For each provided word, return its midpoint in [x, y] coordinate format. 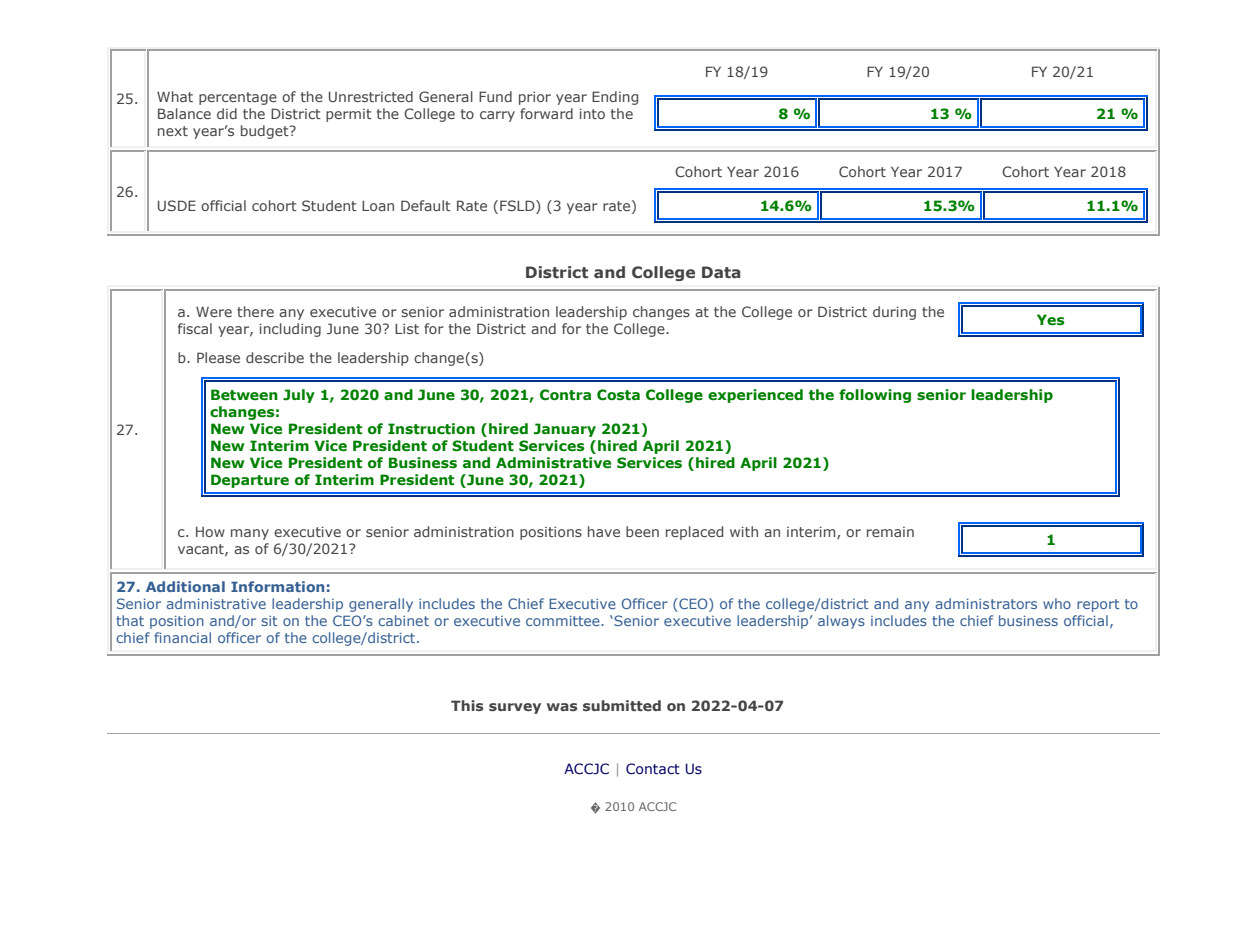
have [604, 531]
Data [721, 272]
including [290, 330]
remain [890, 532]
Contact [653, 769]
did [227, 113]
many [250, 534]
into [592, 113]
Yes [1051, 320]
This [467, 705]
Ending [615, 98]
